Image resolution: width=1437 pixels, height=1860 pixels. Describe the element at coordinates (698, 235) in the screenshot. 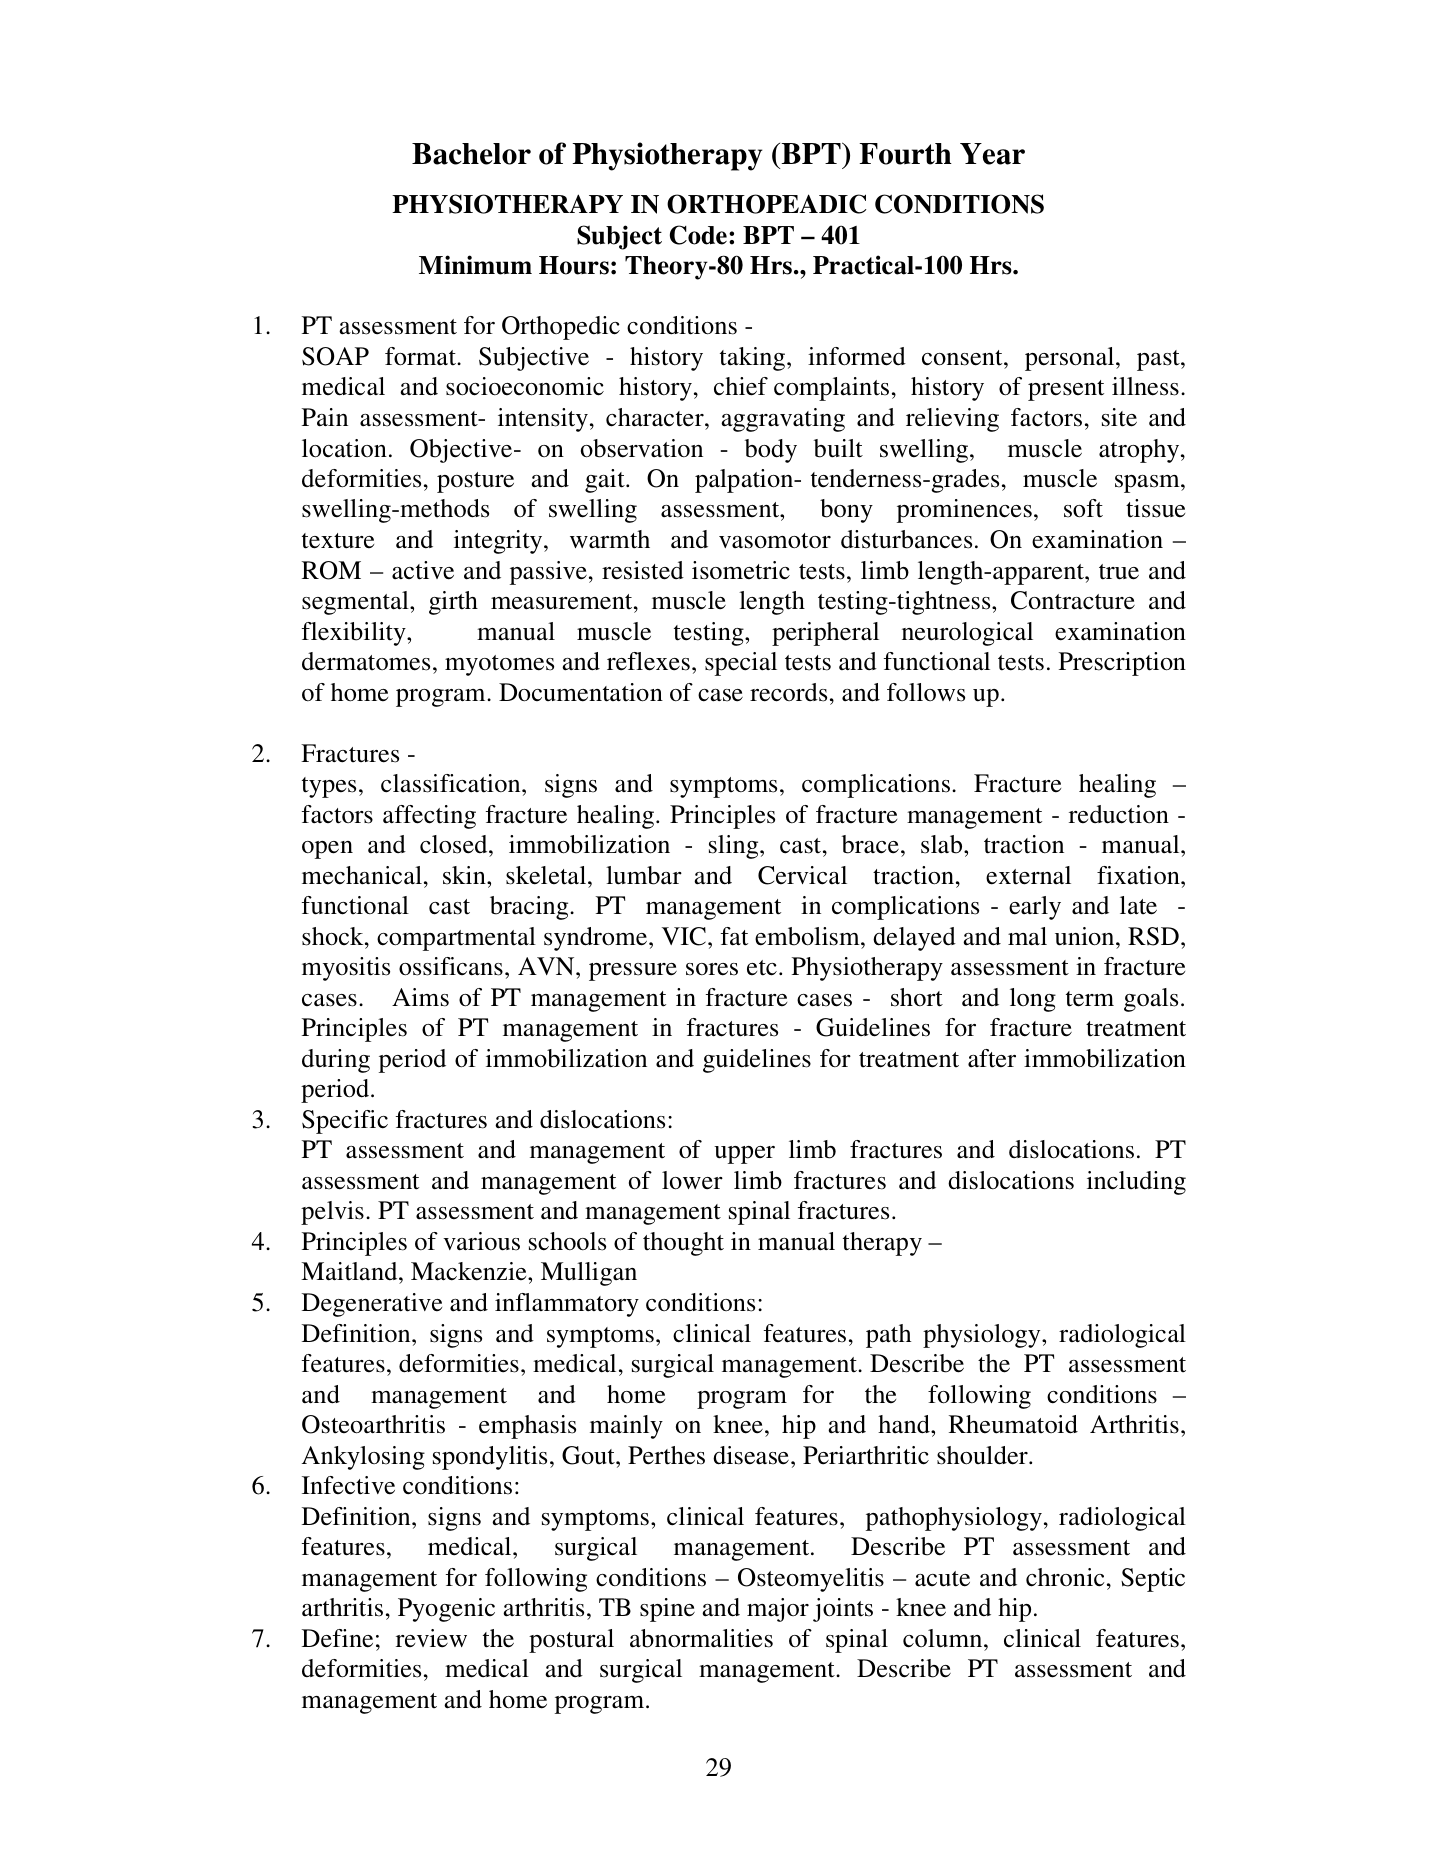

I see `Code` at that location.
